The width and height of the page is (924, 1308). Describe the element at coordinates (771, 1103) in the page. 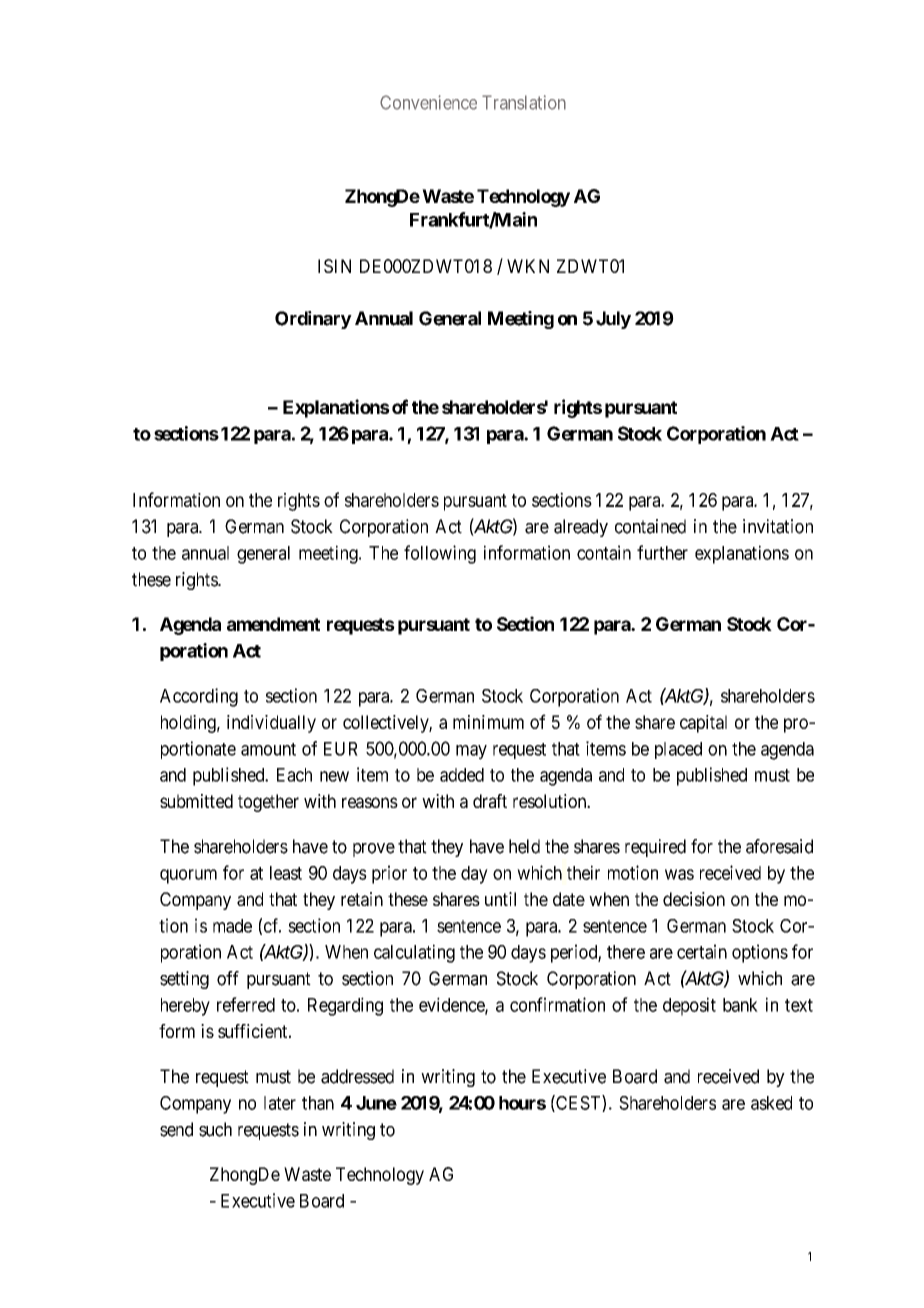

I see `asked` at that location.
